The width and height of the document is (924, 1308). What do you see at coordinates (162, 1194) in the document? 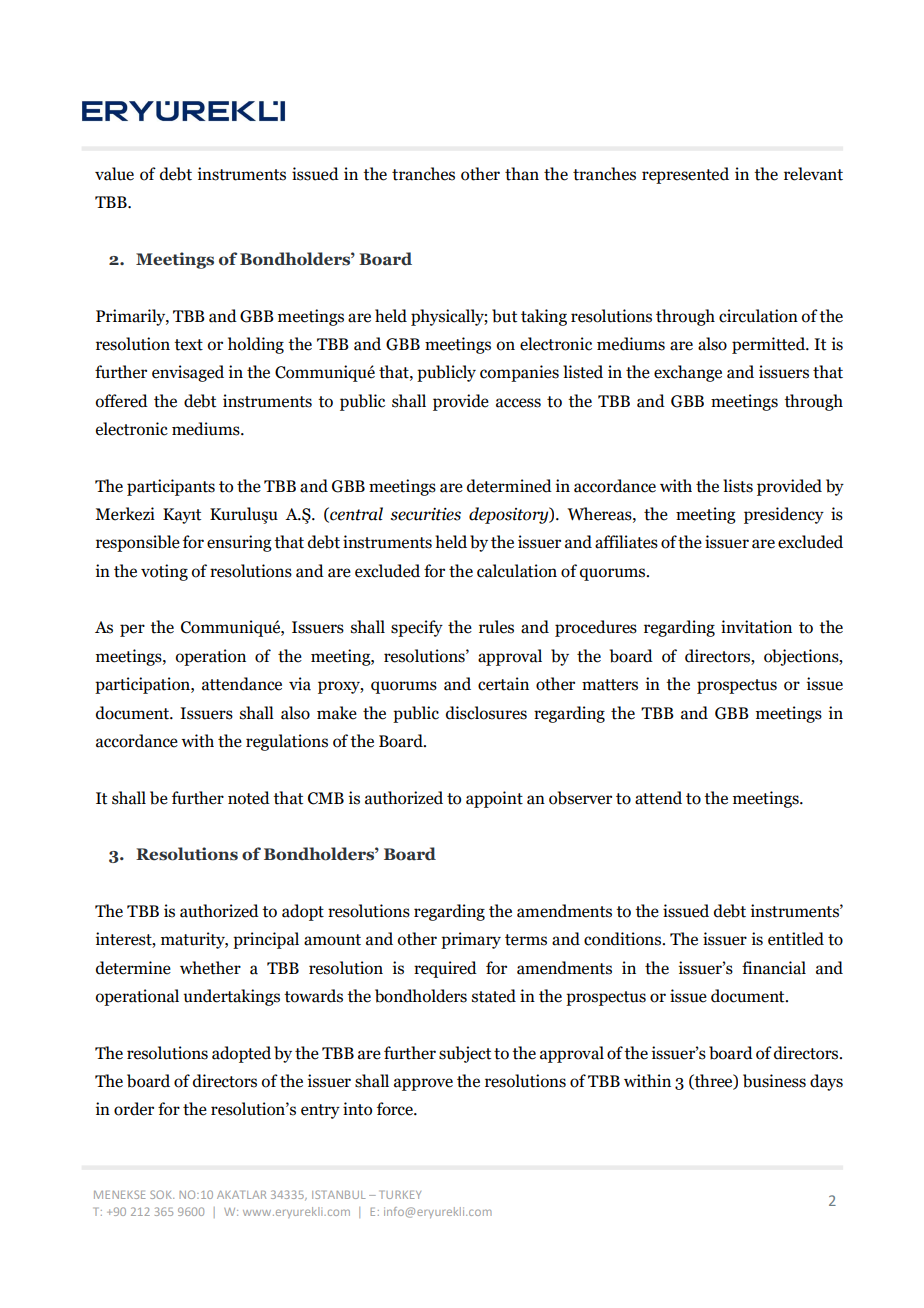
I see `SOK` at bounding box center [162, 1194].
